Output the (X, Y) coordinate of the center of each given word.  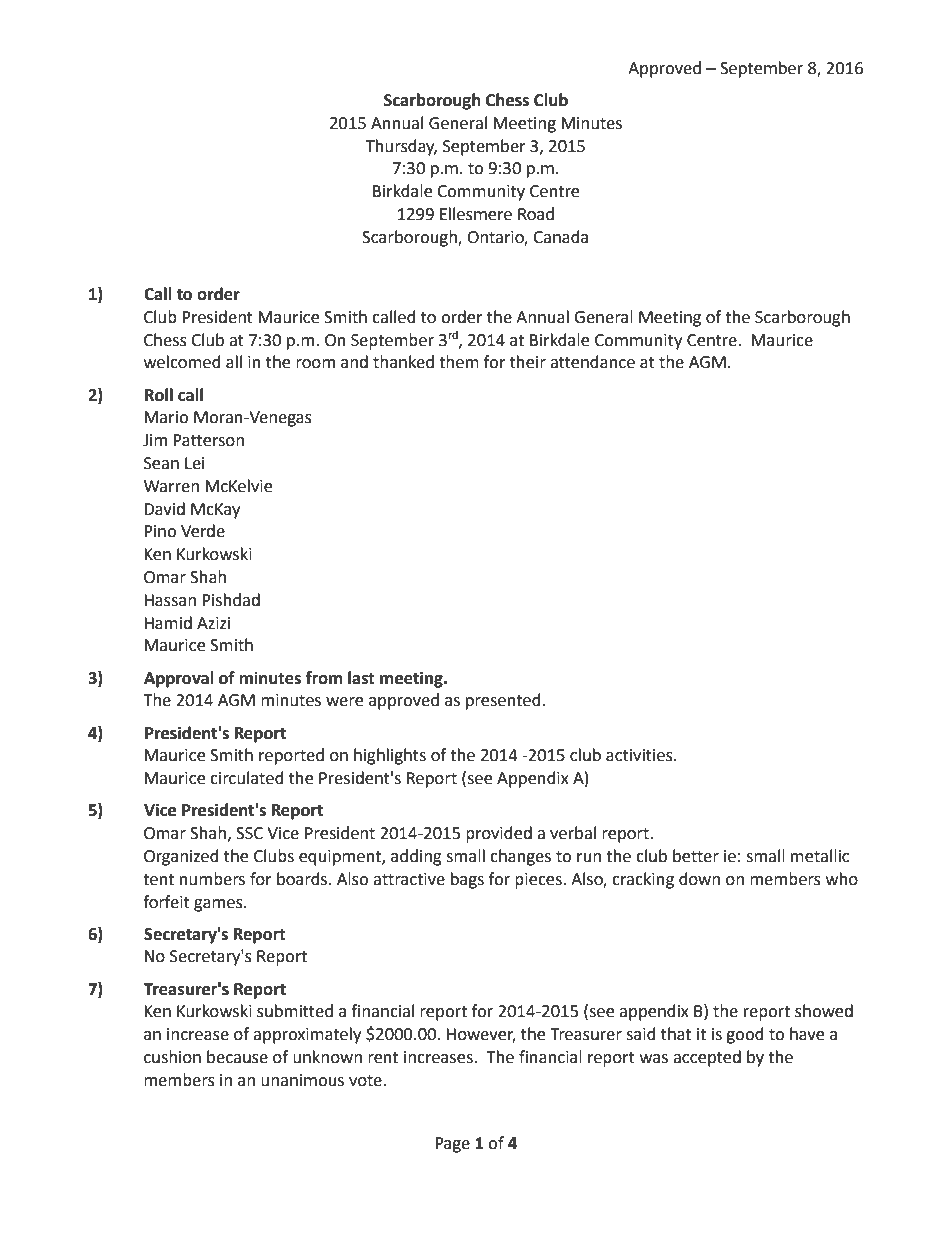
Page (452, 1145)
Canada (560, 237)
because (237, 1057)
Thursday (401, 147)
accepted (707, 1058)
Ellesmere (476, 214)
